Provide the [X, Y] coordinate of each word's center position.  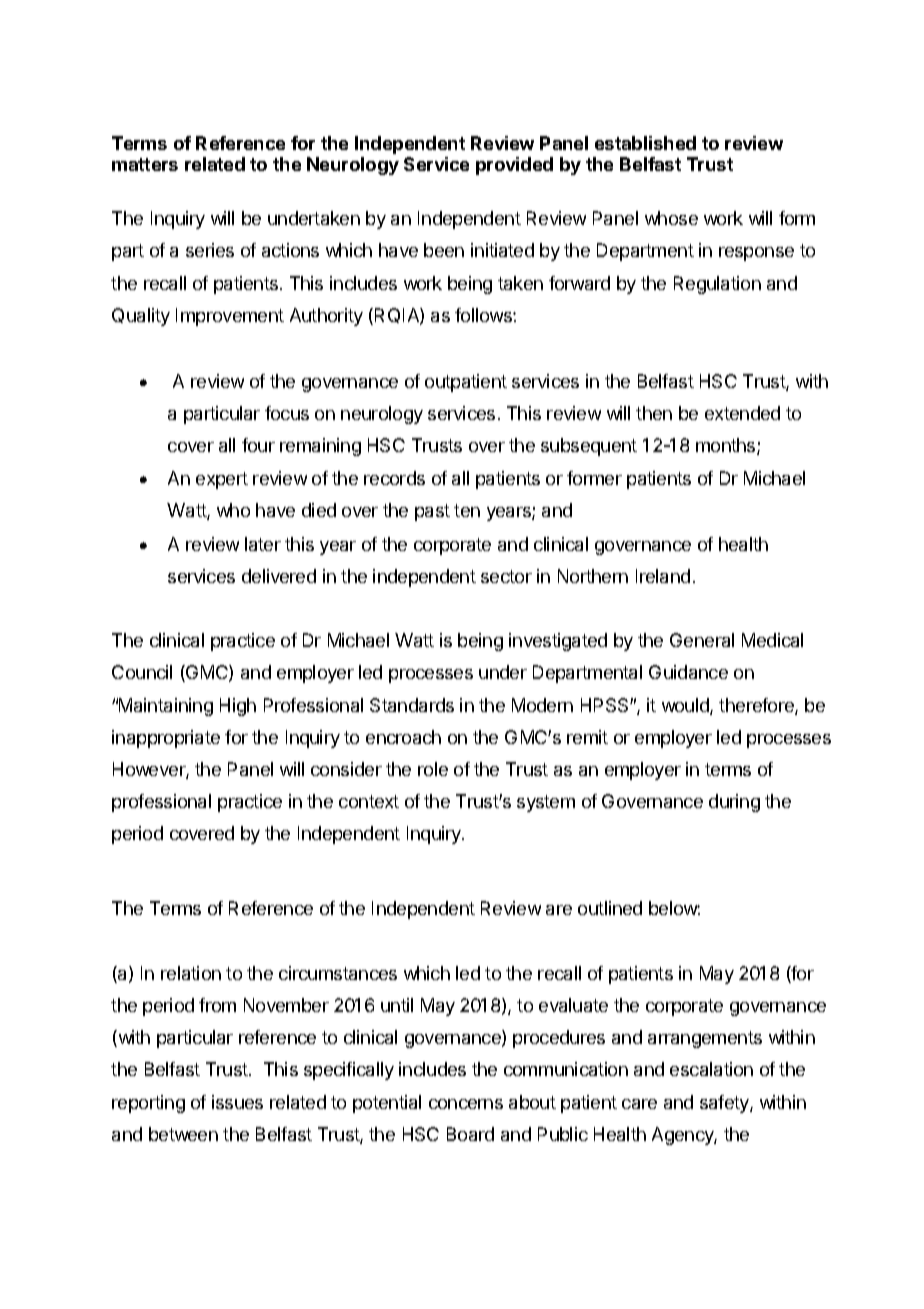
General [702, 640]
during [734, 803]
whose [671, 218]
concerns [466, 1104]
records [394, 478]
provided [514, 166]
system [546, 803]
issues [237, 1102]
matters [145, 164]
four [258, 445]
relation [191, 973]
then [654, 413]
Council [142, 672]
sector [506, 576]
